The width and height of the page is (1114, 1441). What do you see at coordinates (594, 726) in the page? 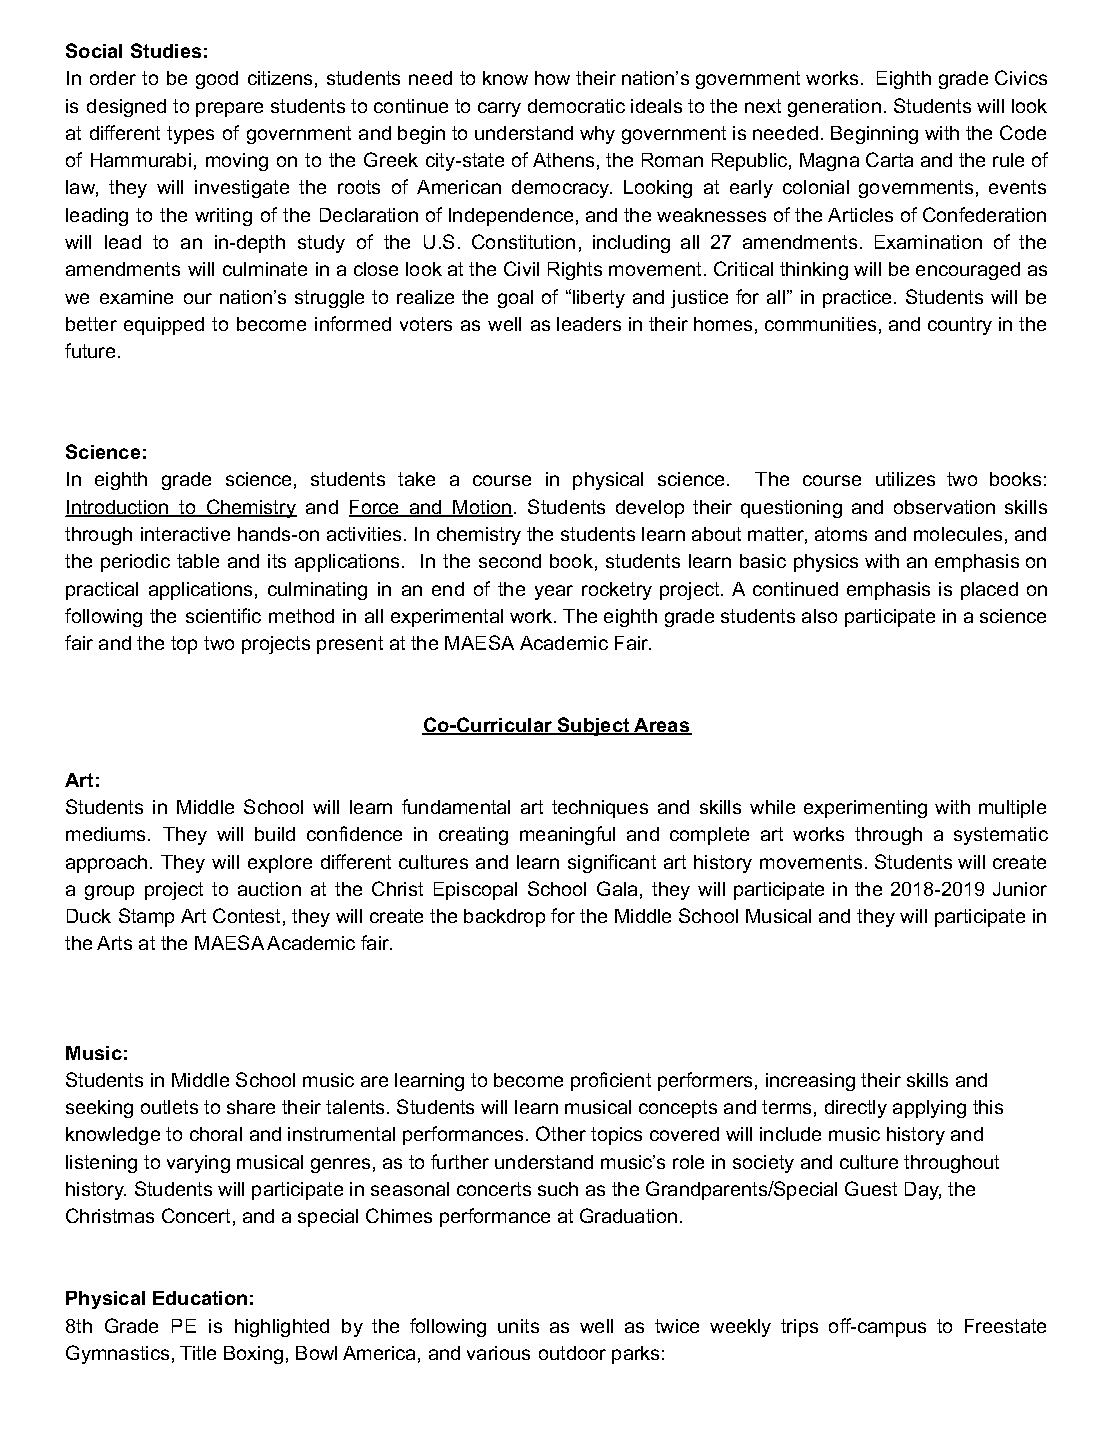
I see `Subject` at bounding box center [594, 726].
